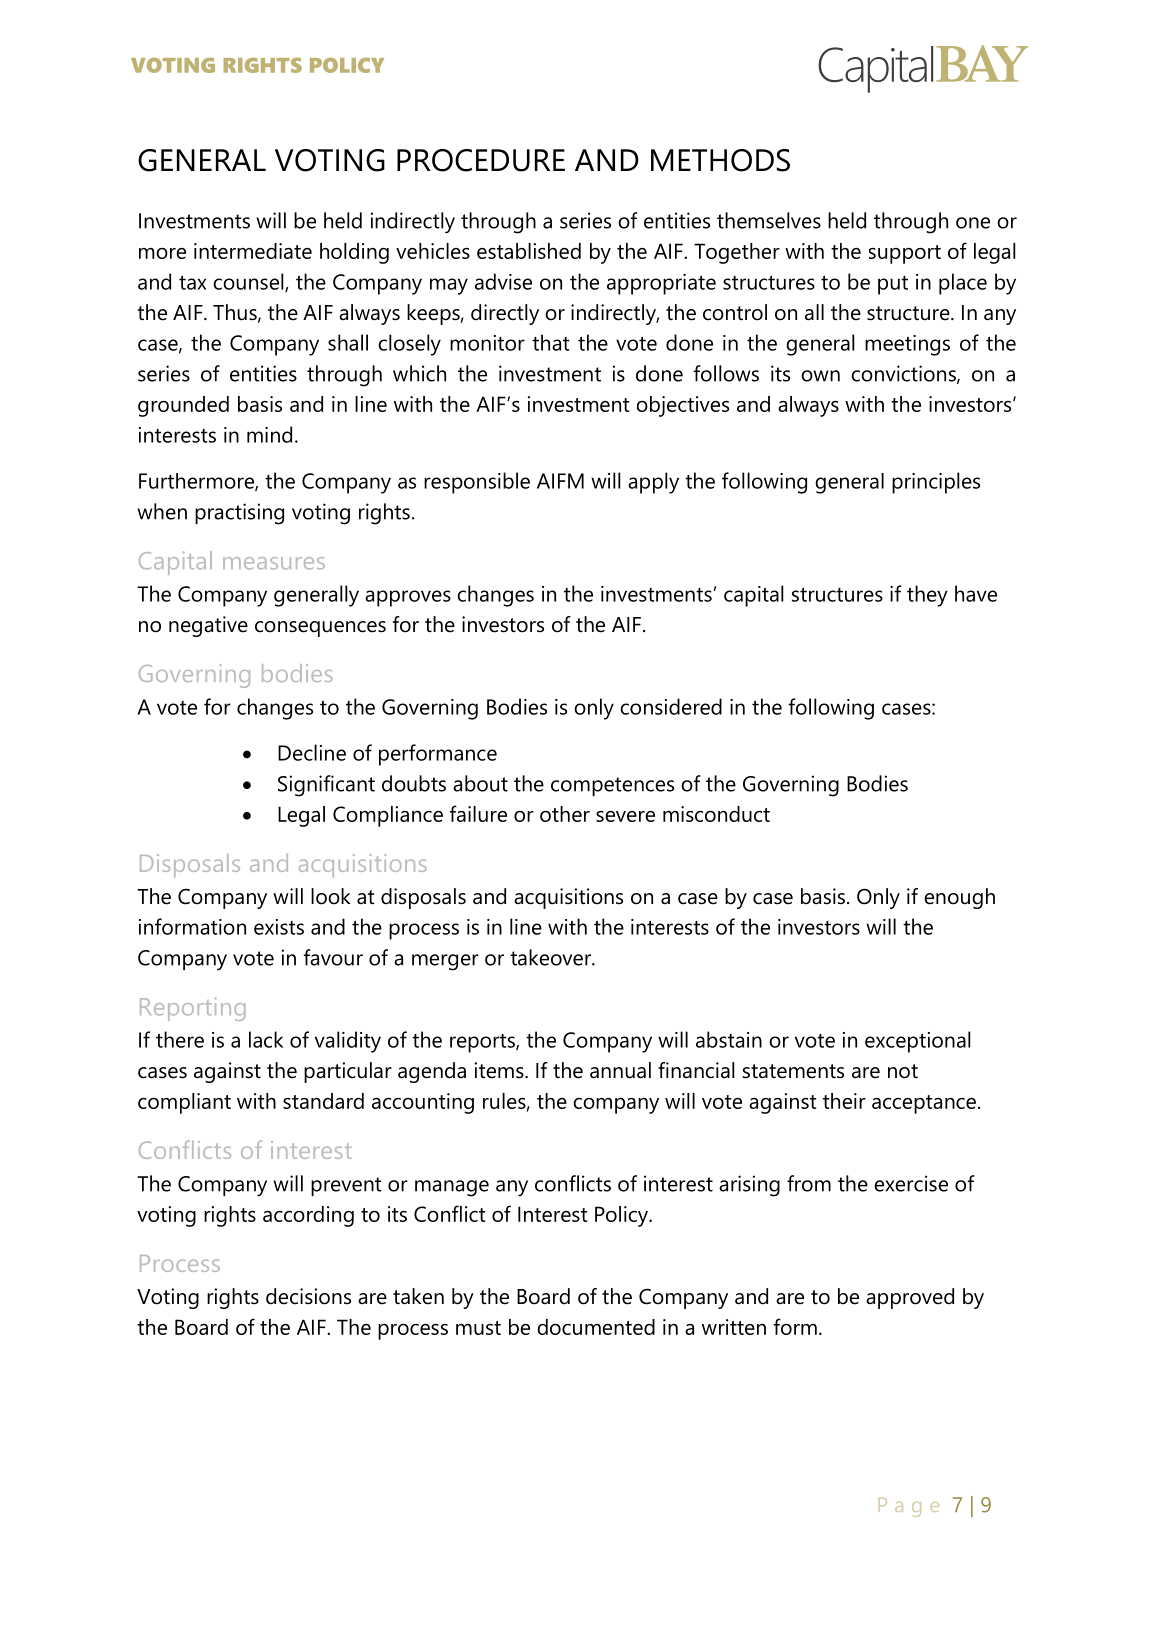 Image resolution: width=1154 pixels, height=1632 pixels. What do you see at coordinates (308, 1296) in the page?
I see `decisions` at bounding box center [308, 1296].
